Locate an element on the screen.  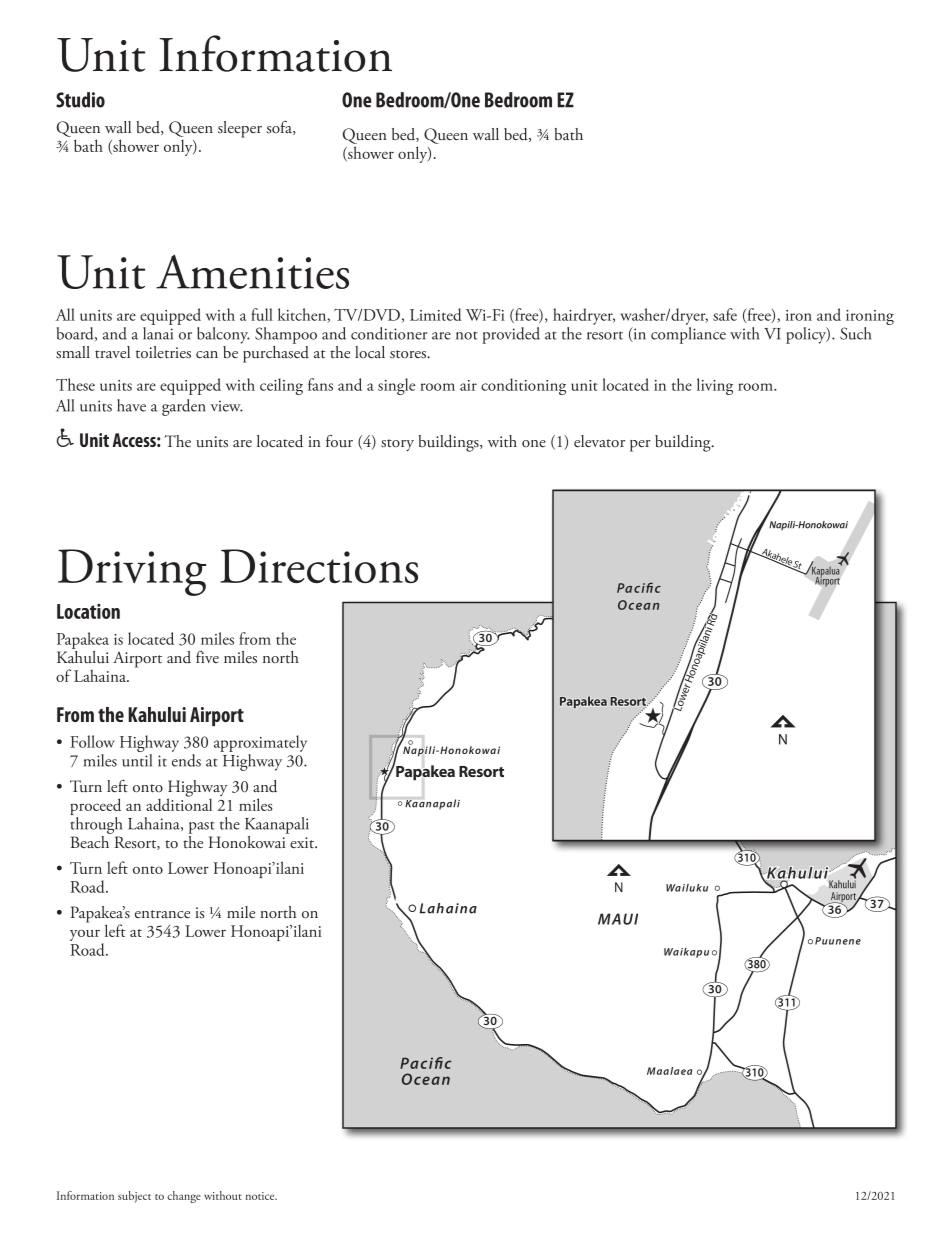
compliance is located at coordinates (688, 335).
